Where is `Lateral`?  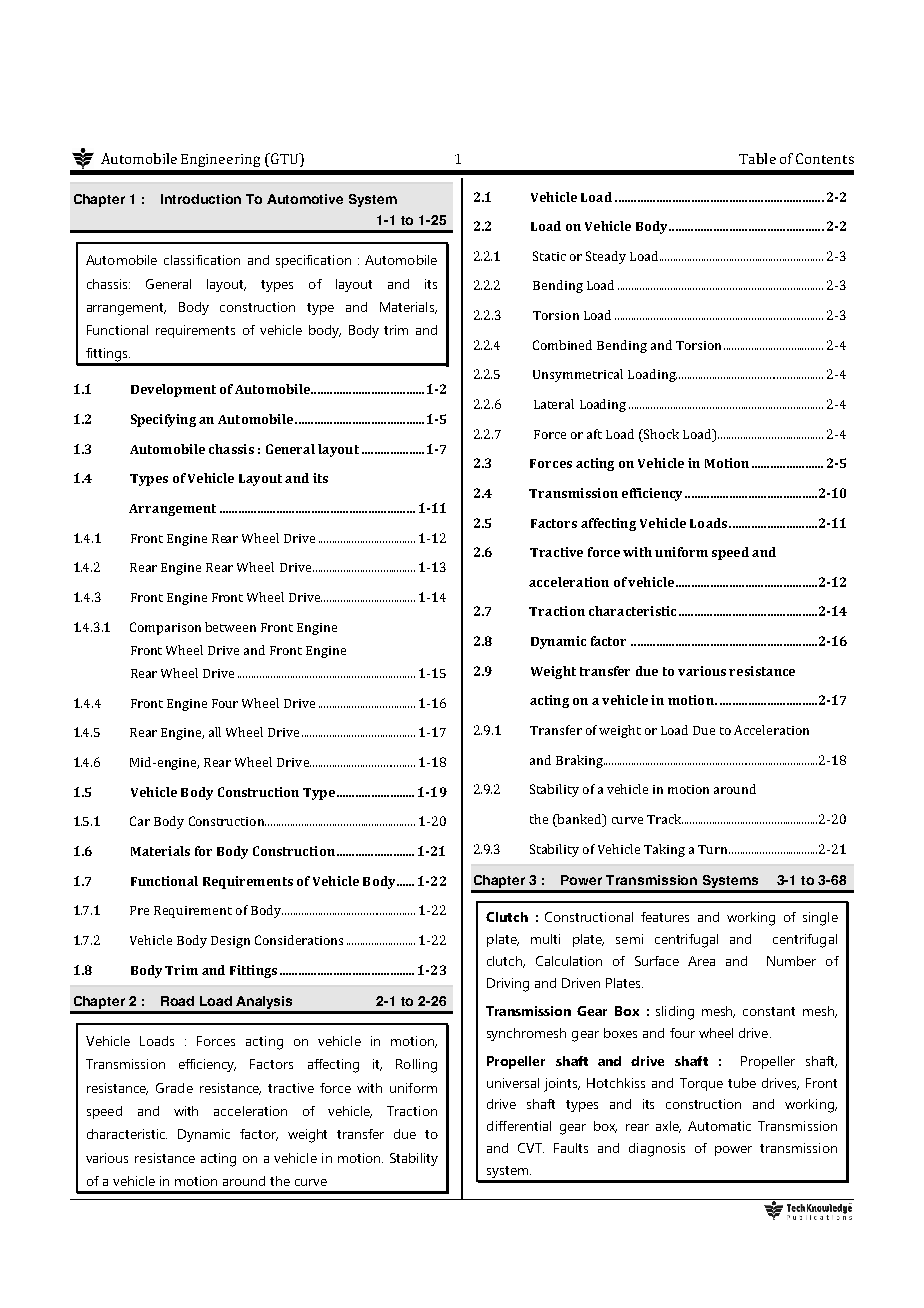 Lateral is located at coordinates (554, 404).
